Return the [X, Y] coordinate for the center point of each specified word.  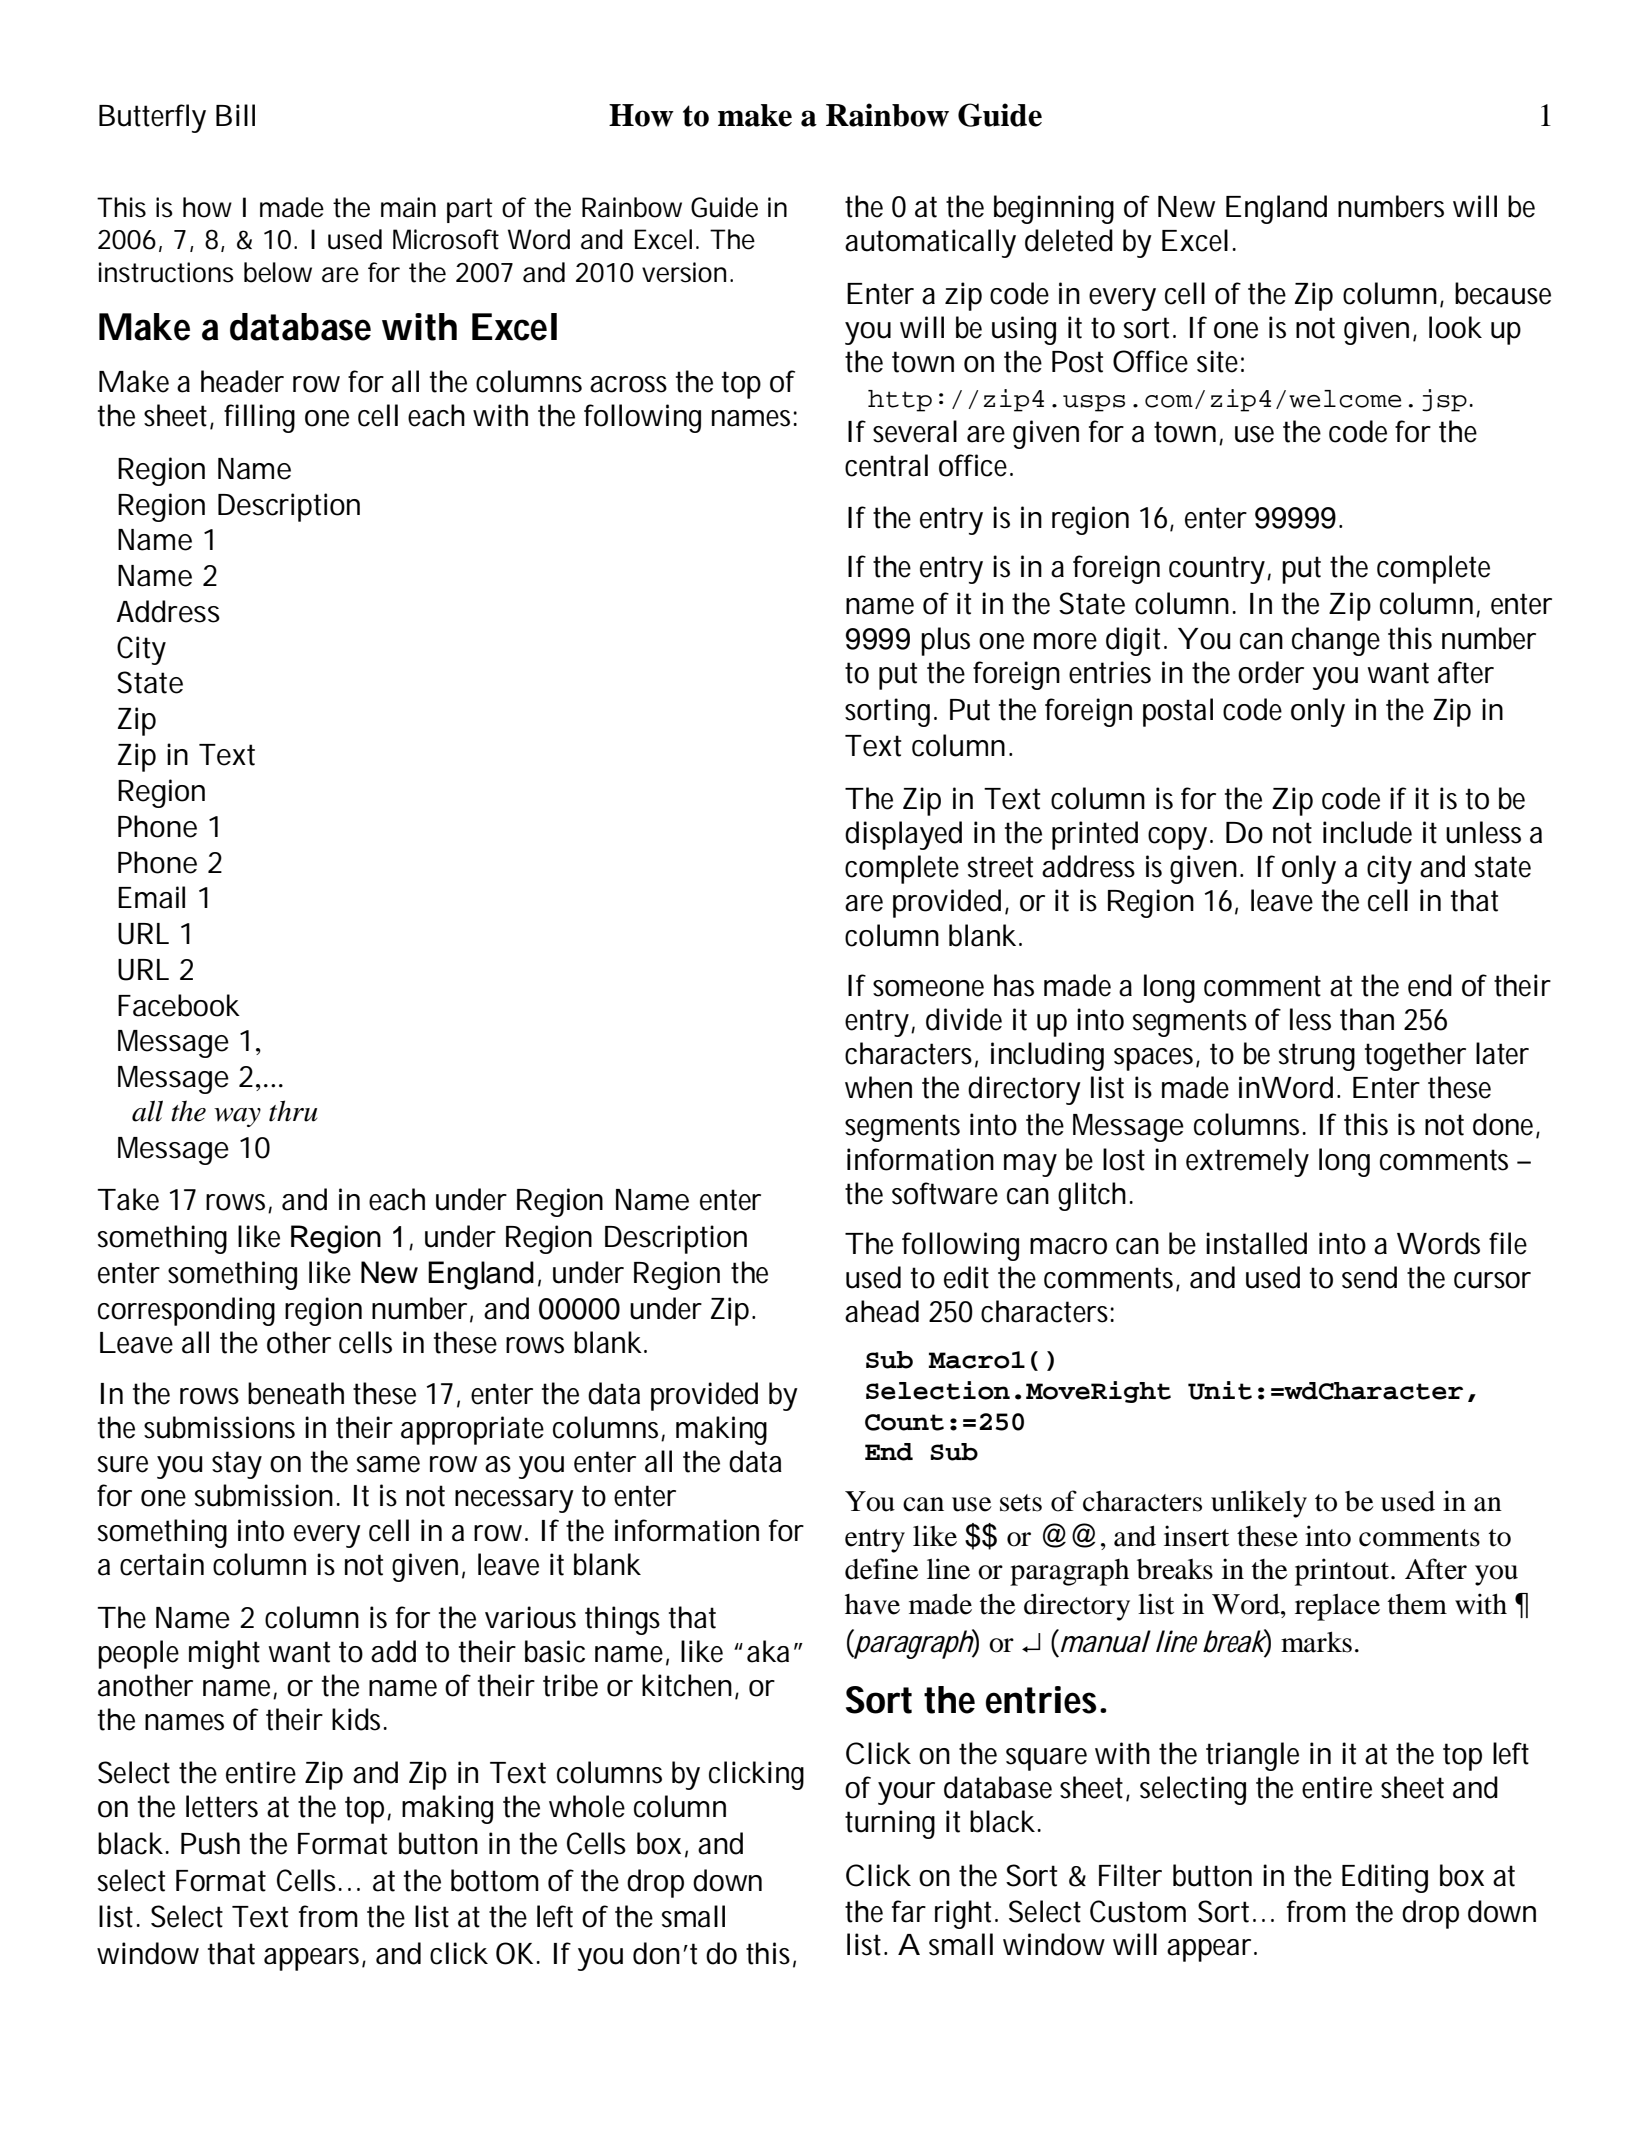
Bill [235, 115]
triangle [1252, 1756]
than [1367, 1019]
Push [210, 1843]
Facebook [179, 1005]
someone [928, 988]
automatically [930, 243]
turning [890, 1824]
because [1503, 293]
